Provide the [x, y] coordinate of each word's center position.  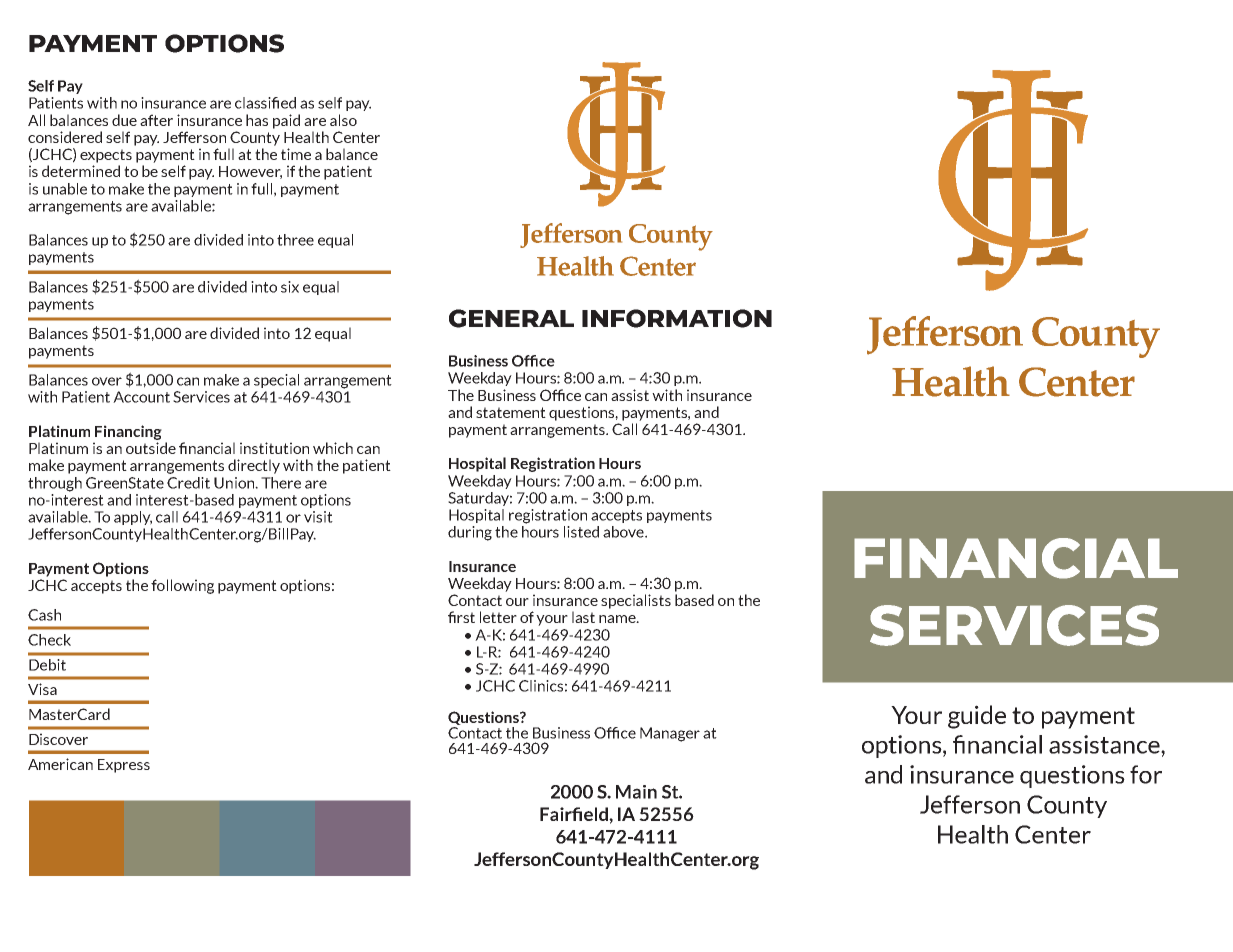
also [343, 120]
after [156, 120]
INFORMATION [677, 318]
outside [151, 448]
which [333, 448]
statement [511, 412]
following [182, 586]
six [290, 287]
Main [636, 792]
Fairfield [575, 814]
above [624, 532]
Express [124, 766]
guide [977, 717]
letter [498, 617]
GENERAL [511, 318]
